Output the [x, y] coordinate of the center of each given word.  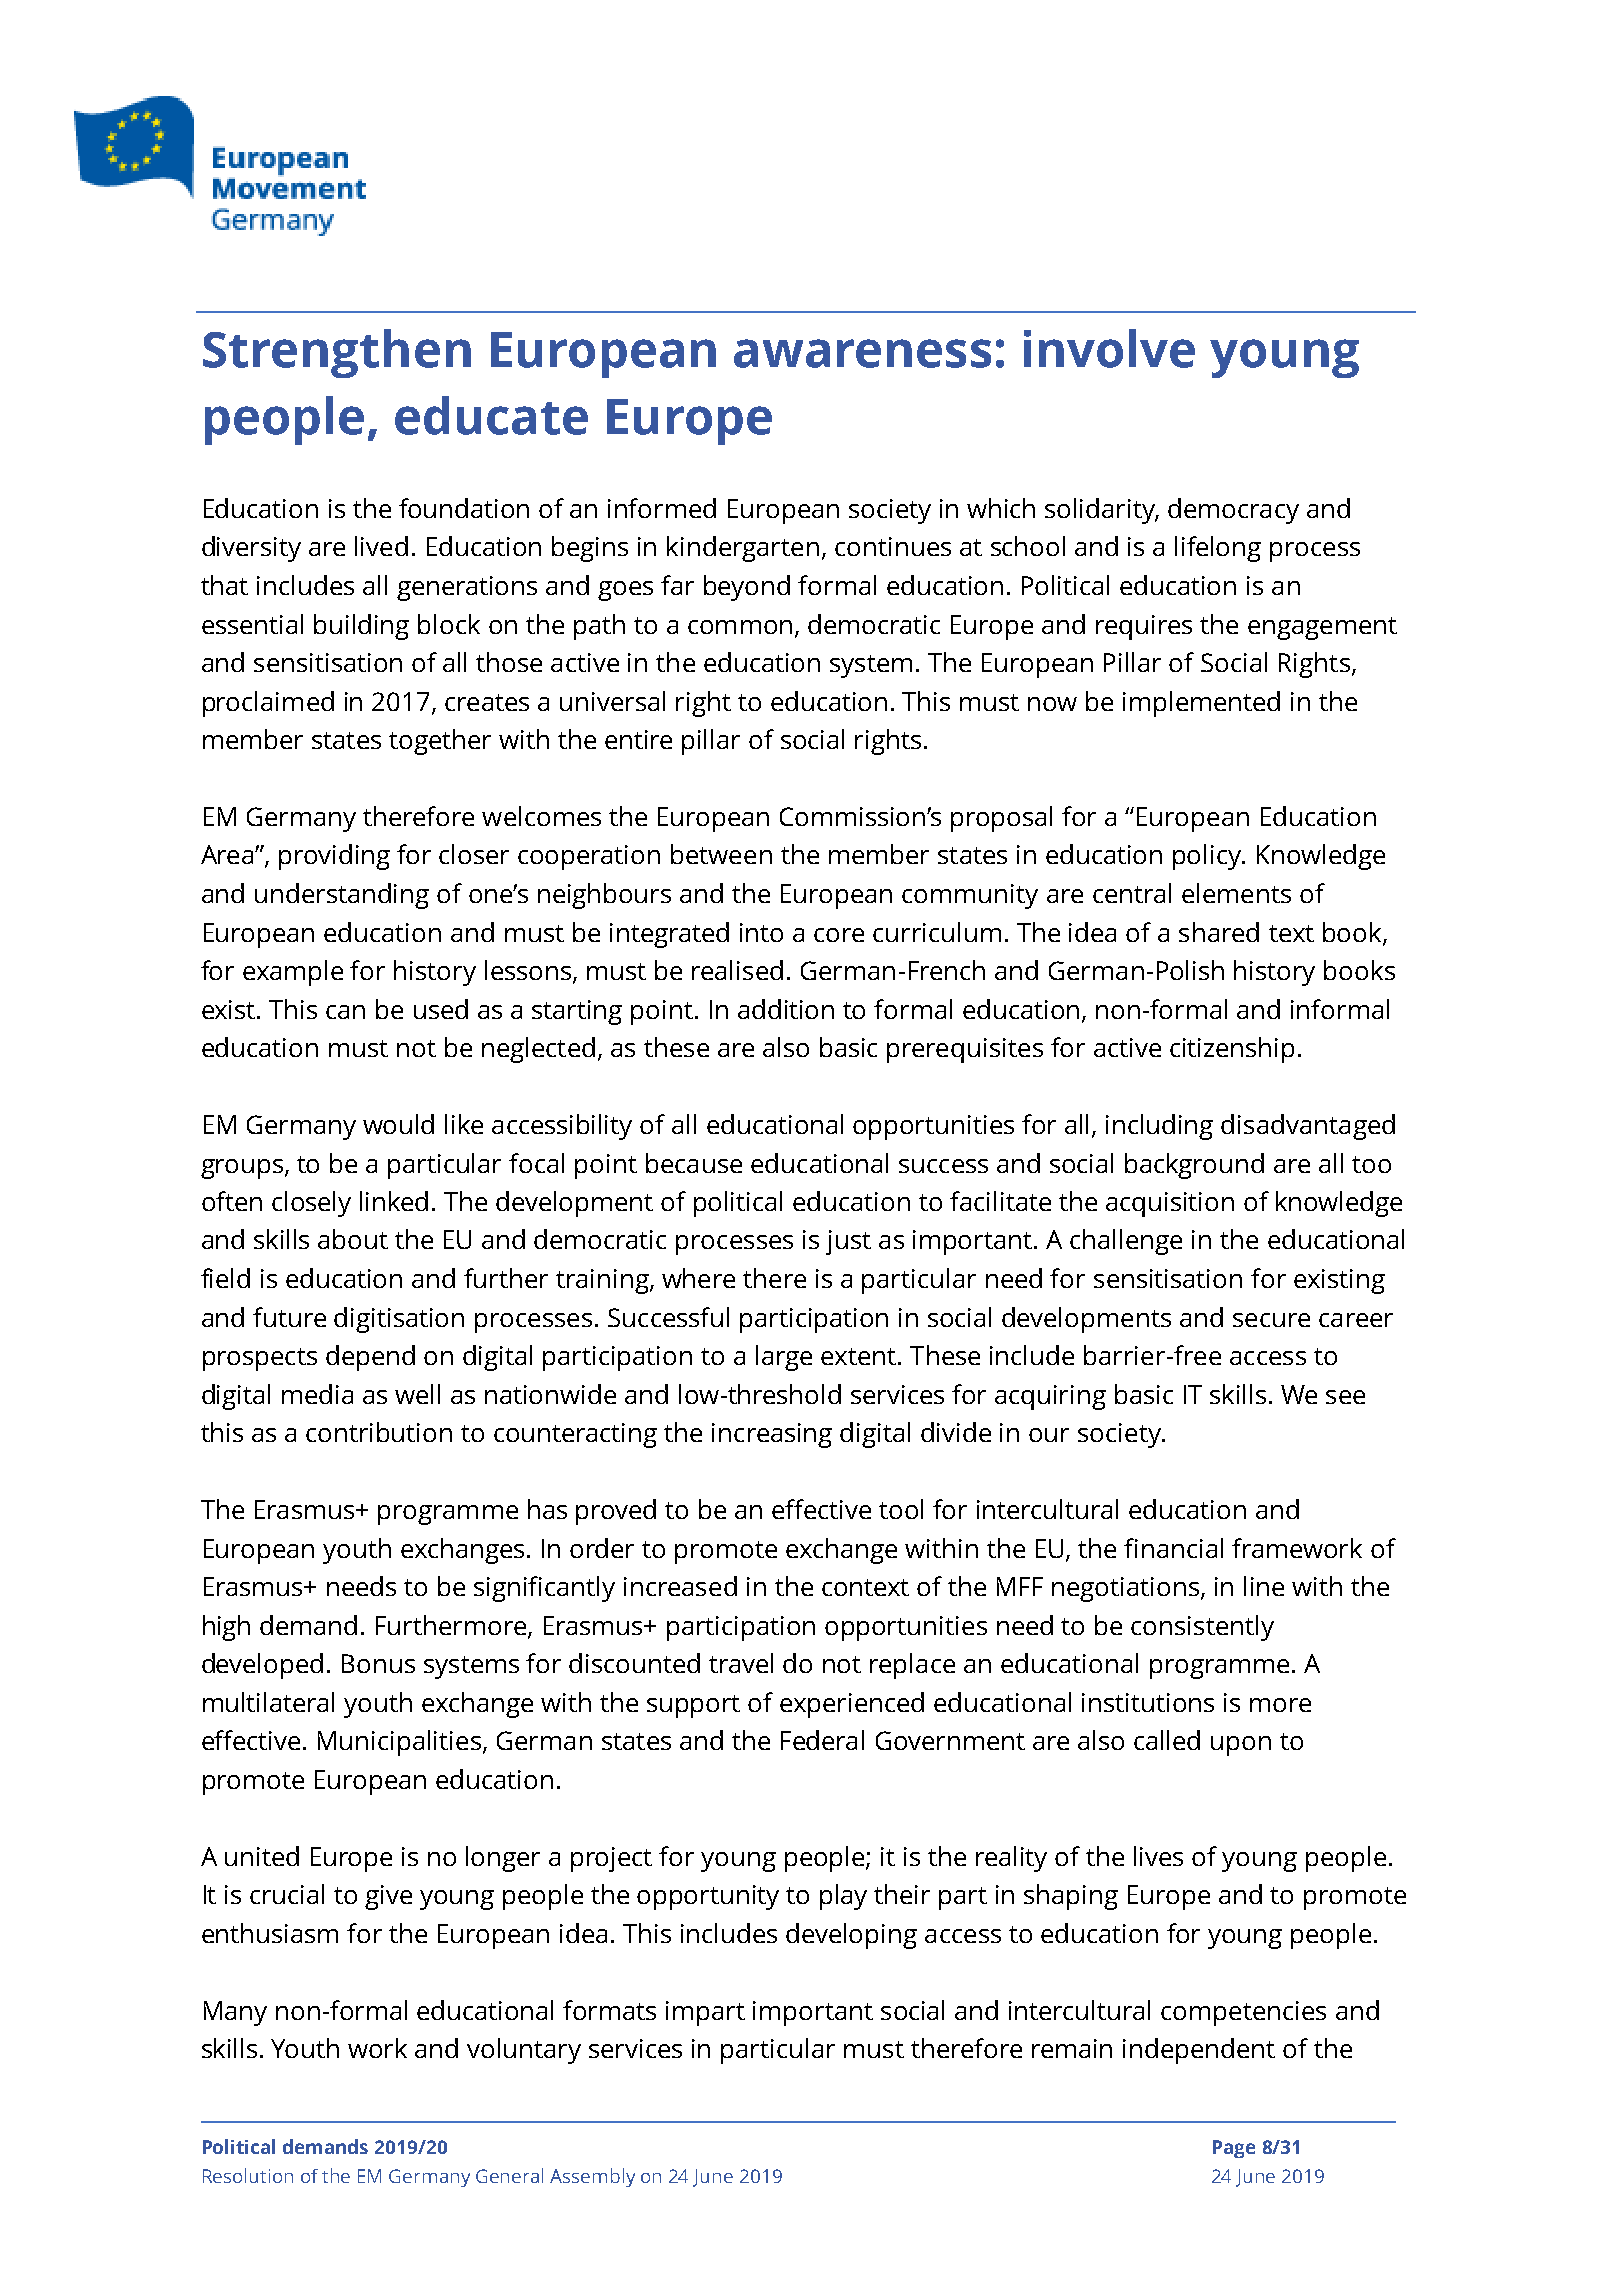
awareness [862, 353]
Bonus [378, 1663]
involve [1109, 348]
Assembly [592, 2177]
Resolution [248, 2175]
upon [1241, 1746]
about [353, 1239]
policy [1208, 857]
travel [741, 1663]
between [721, 854]
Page [1234, 2149]
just [848, 1242]
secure [1271, 1320]
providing [334, 857]
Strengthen [337, 353]
